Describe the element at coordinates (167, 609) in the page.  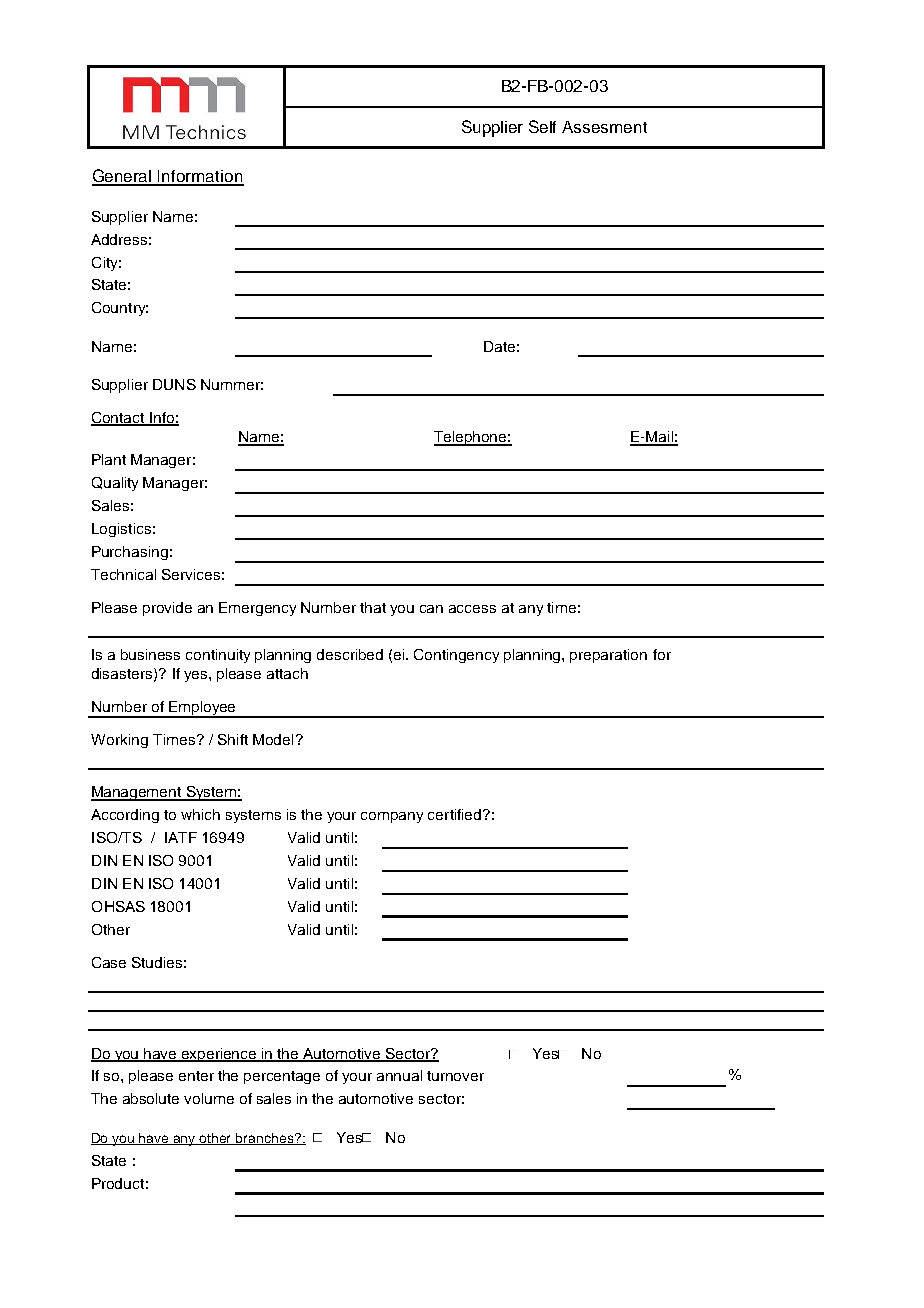
I see `provide` at that location.
